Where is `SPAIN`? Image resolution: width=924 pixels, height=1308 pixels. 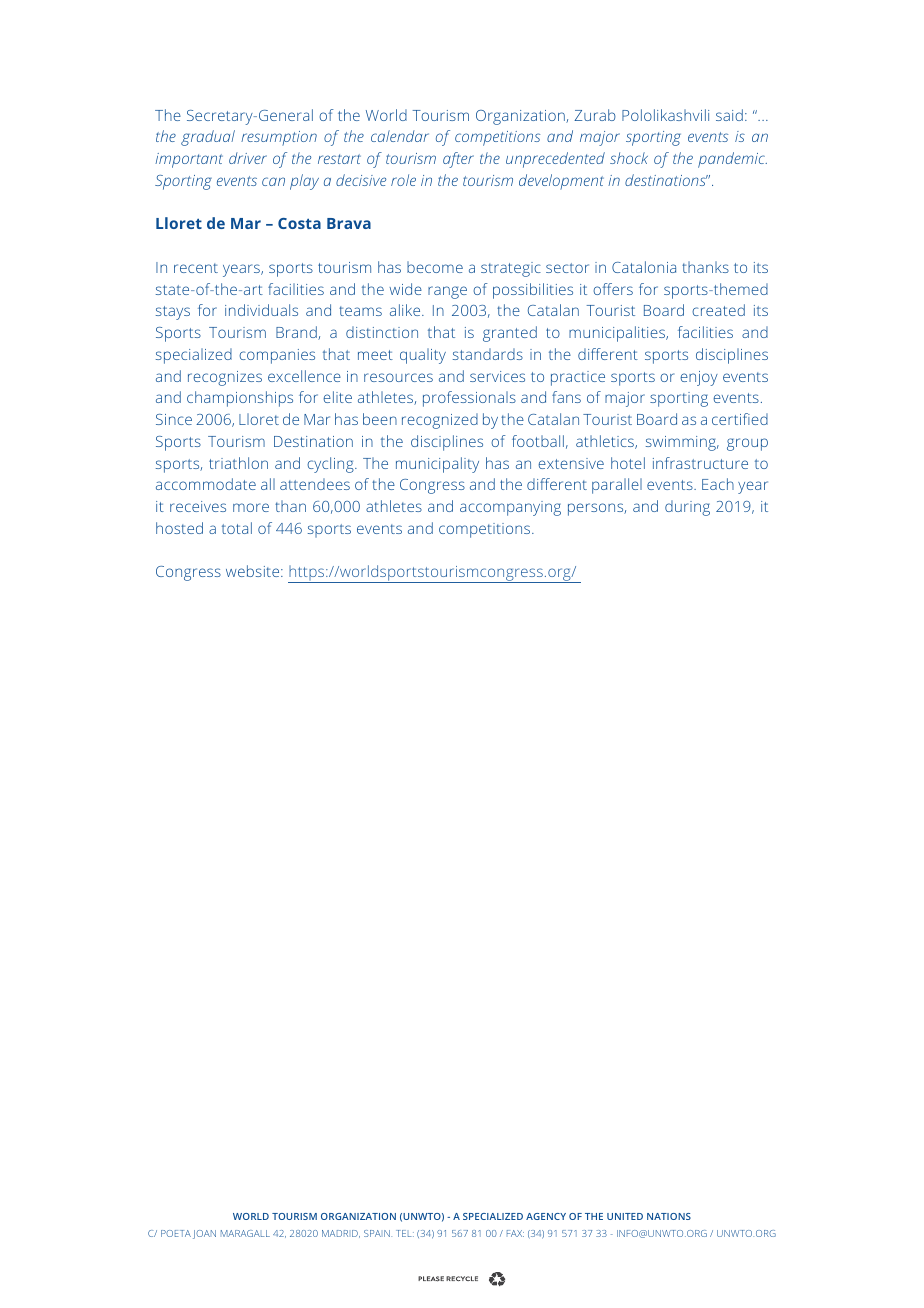 SPAIN is located at coordinates (378, 1233).
